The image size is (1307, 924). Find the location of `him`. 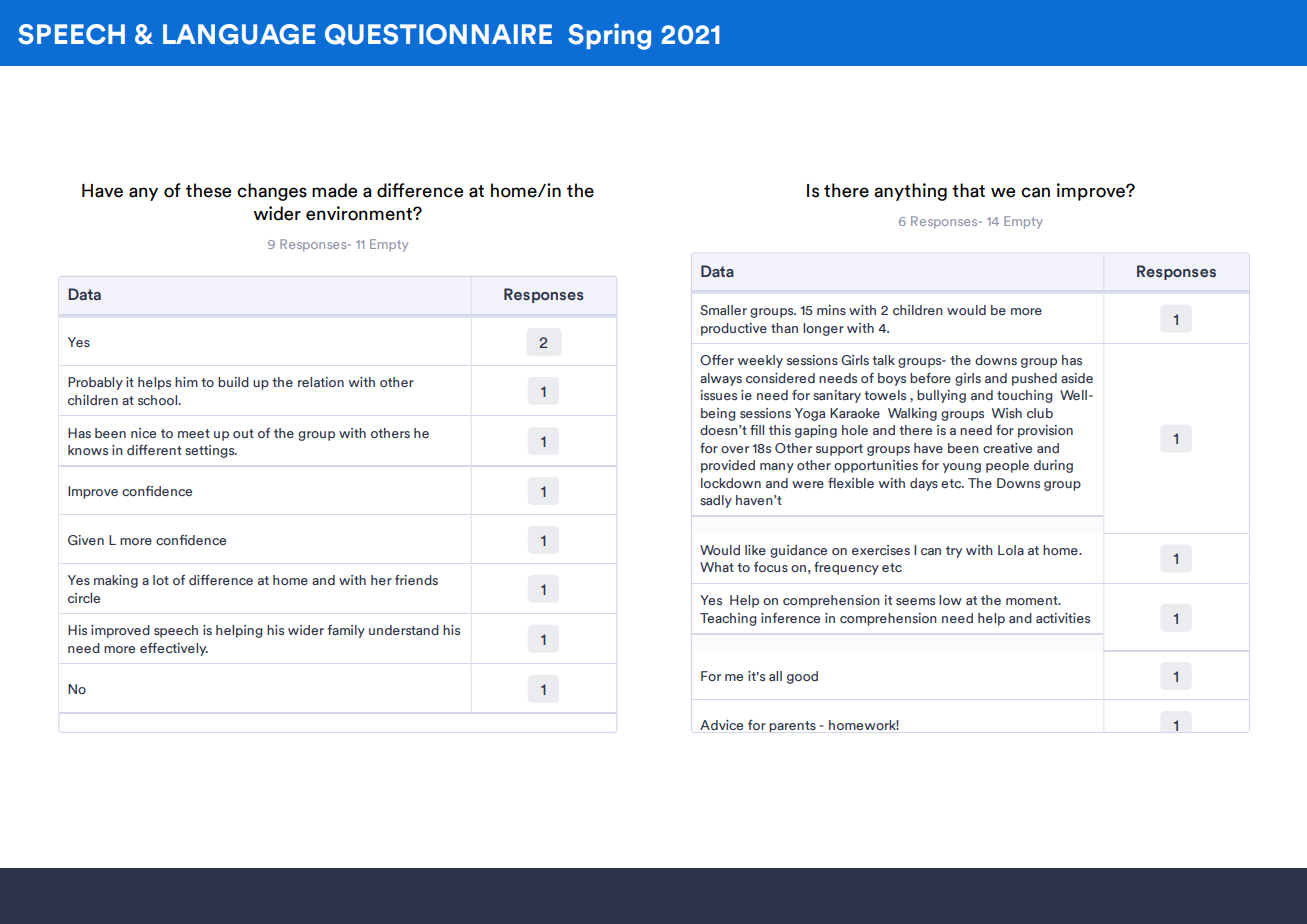

him is located at coordinates (186, 382).
